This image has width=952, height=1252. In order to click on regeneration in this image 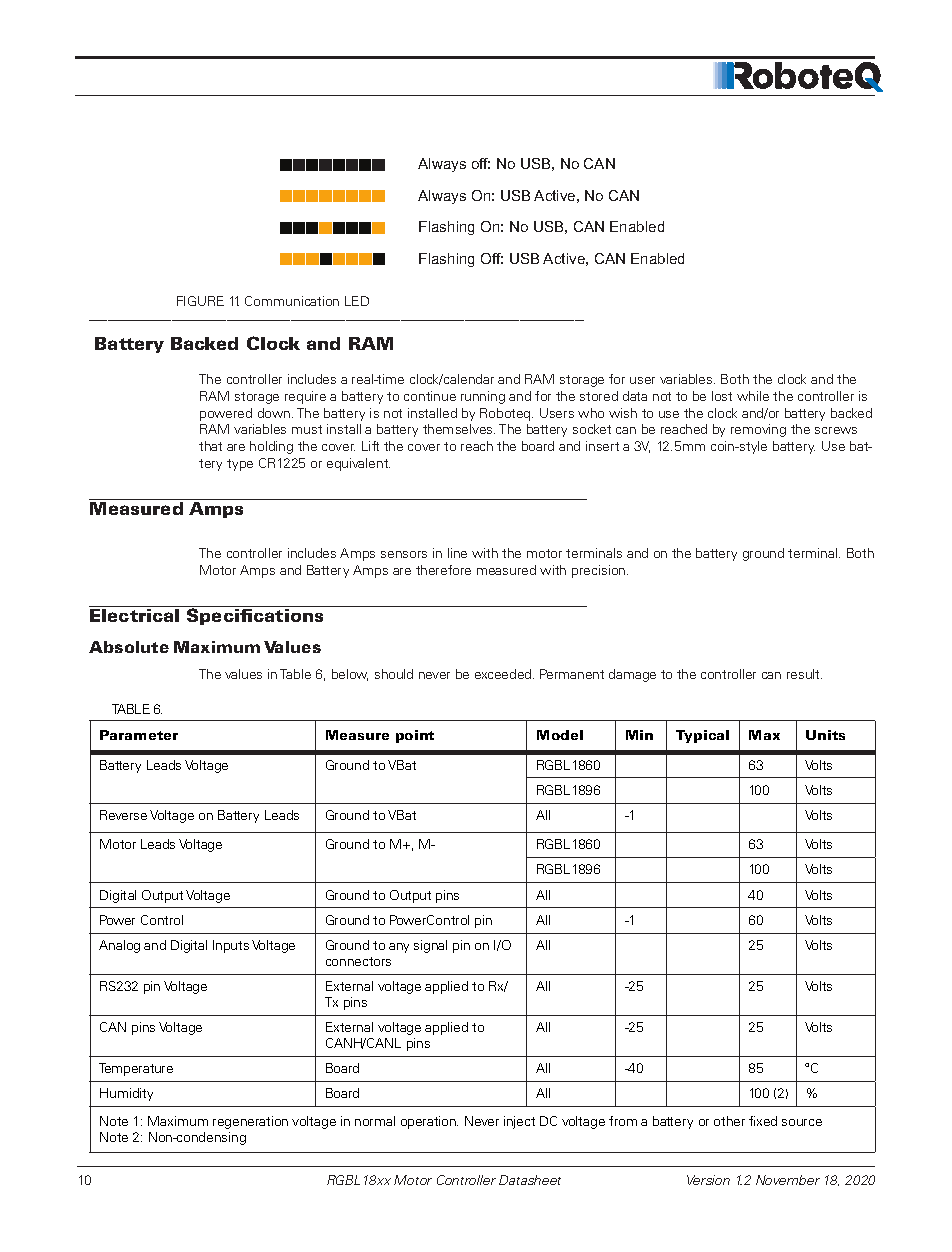, I will do `click(250, 1122)`.
